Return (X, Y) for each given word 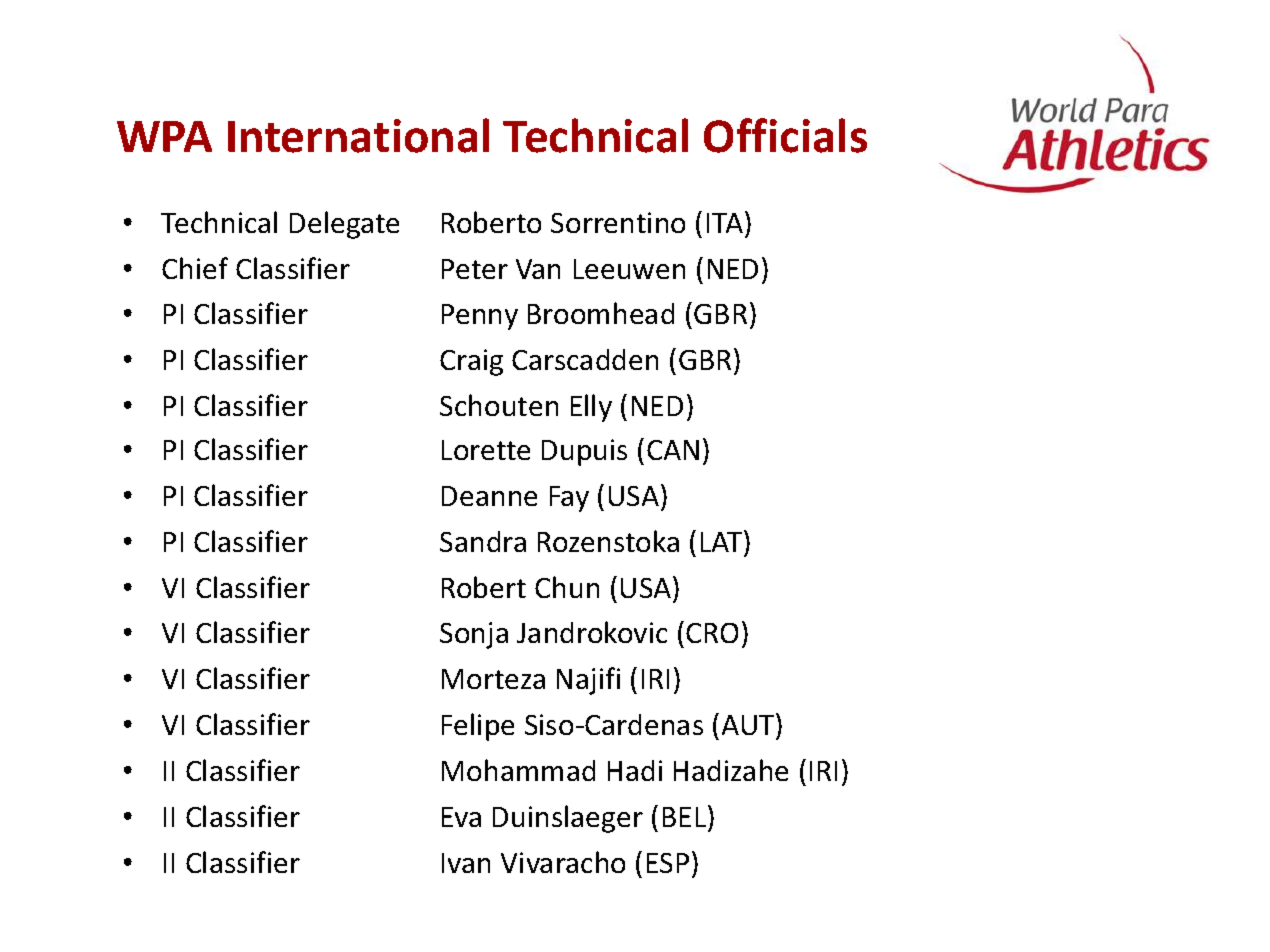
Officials (785, 135)
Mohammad (518, 770)
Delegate (344, 225)
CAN (673, 450)
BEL (686, 816)
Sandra (483, 541)
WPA (164, 136)
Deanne (489, 496)
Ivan (466, 863)
